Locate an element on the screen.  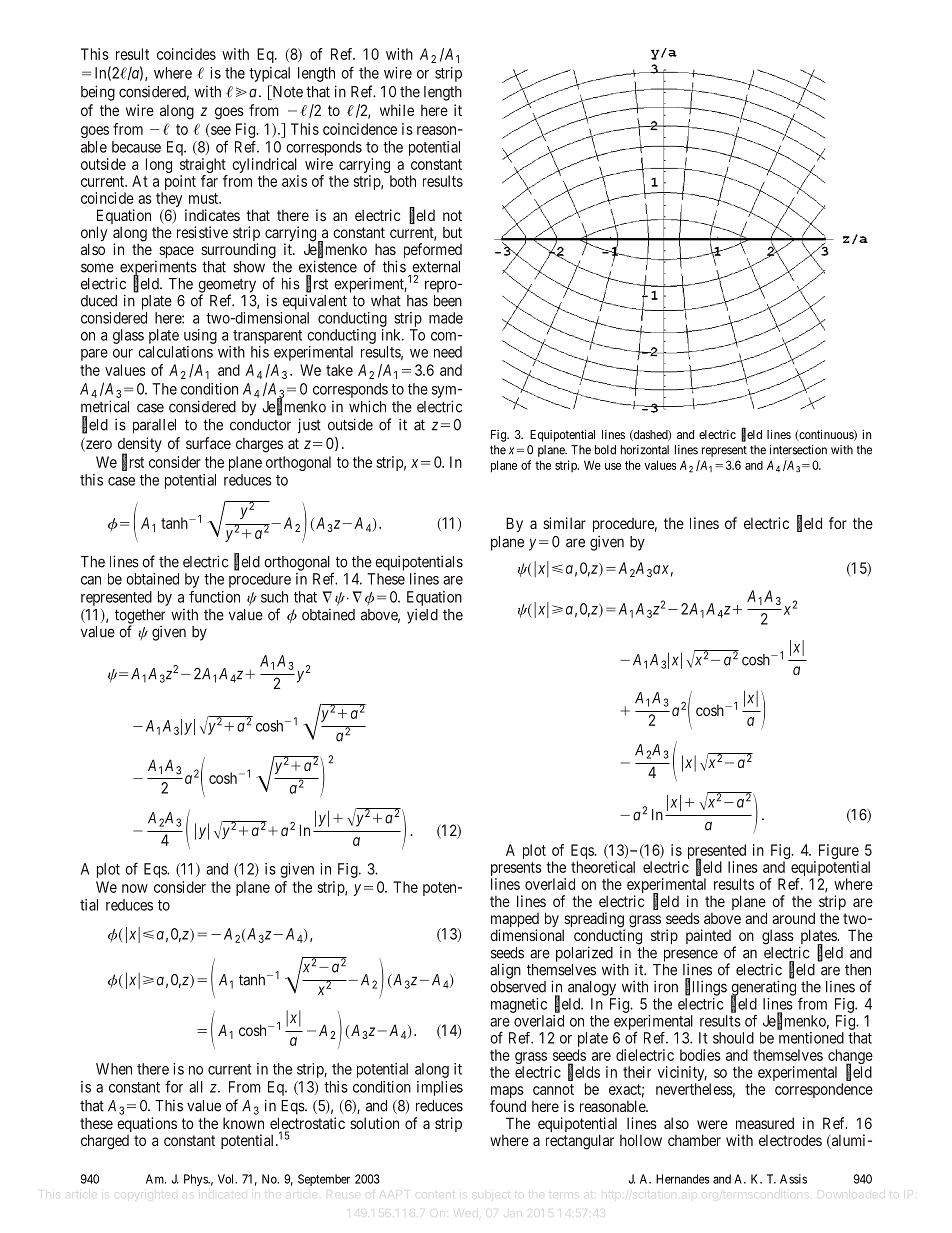
found is located at coordinates (508, 1106).
